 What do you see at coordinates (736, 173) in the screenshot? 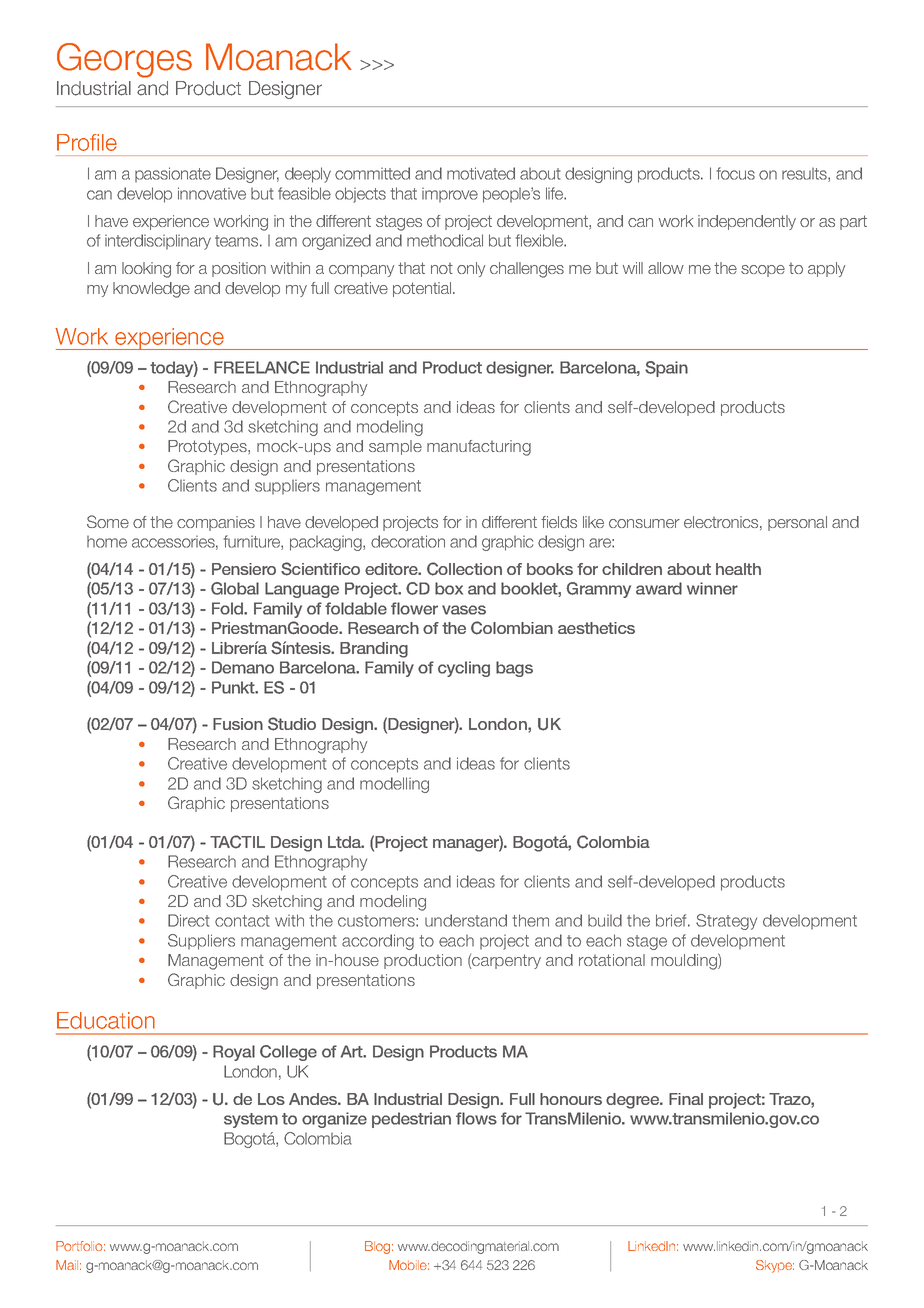
I see `focus` at bounding box center [736, 173].
